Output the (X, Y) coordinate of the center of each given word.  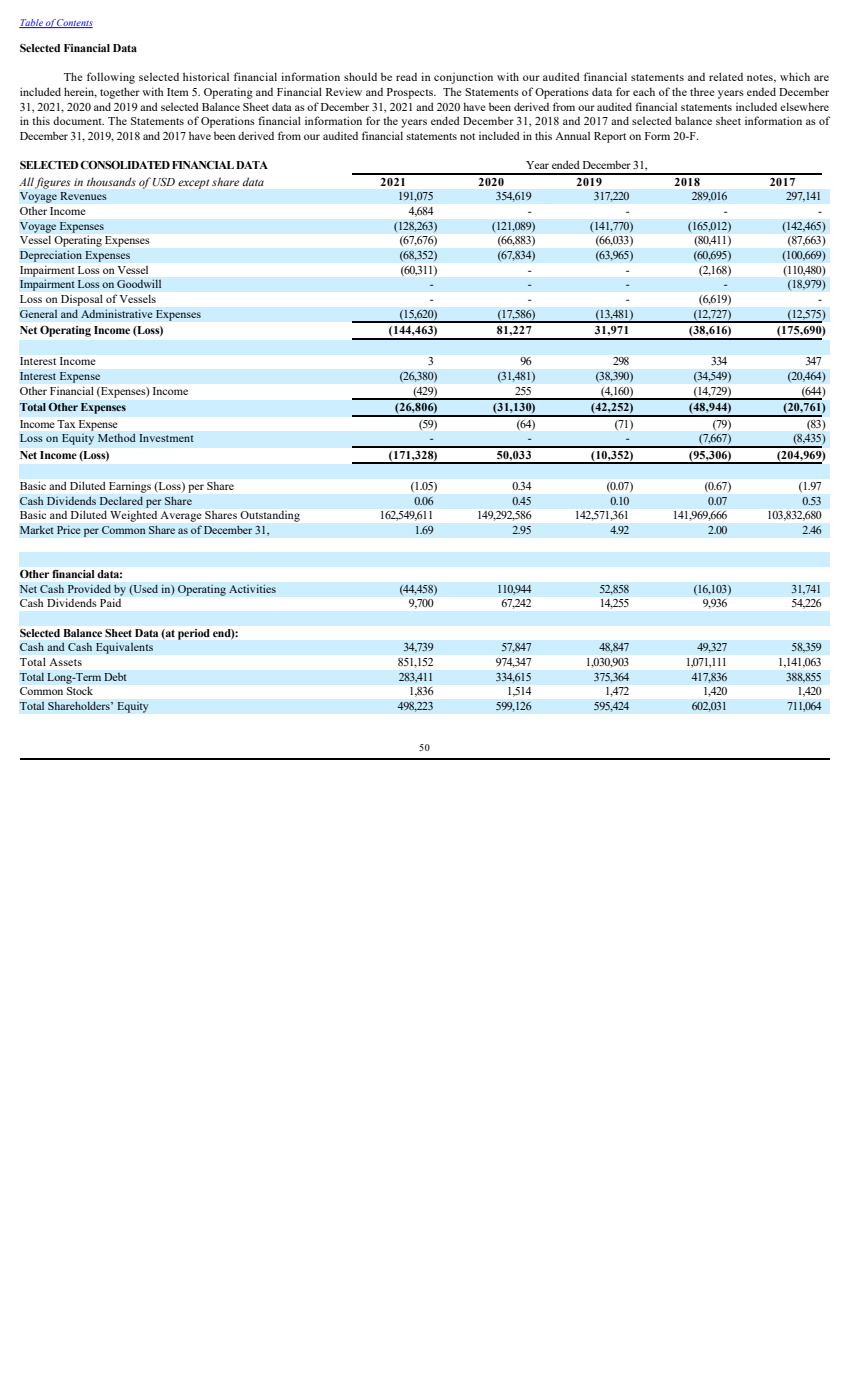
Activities (252, 588)
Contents (74, 23)
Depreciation (51, 256)
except (193, 184)
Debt (115, 676)
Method (117, 437)
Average (181, 516)
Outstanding (270, 516)
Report (610, 137)
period (194, 634)
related (726, 76)
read (406, 77)
